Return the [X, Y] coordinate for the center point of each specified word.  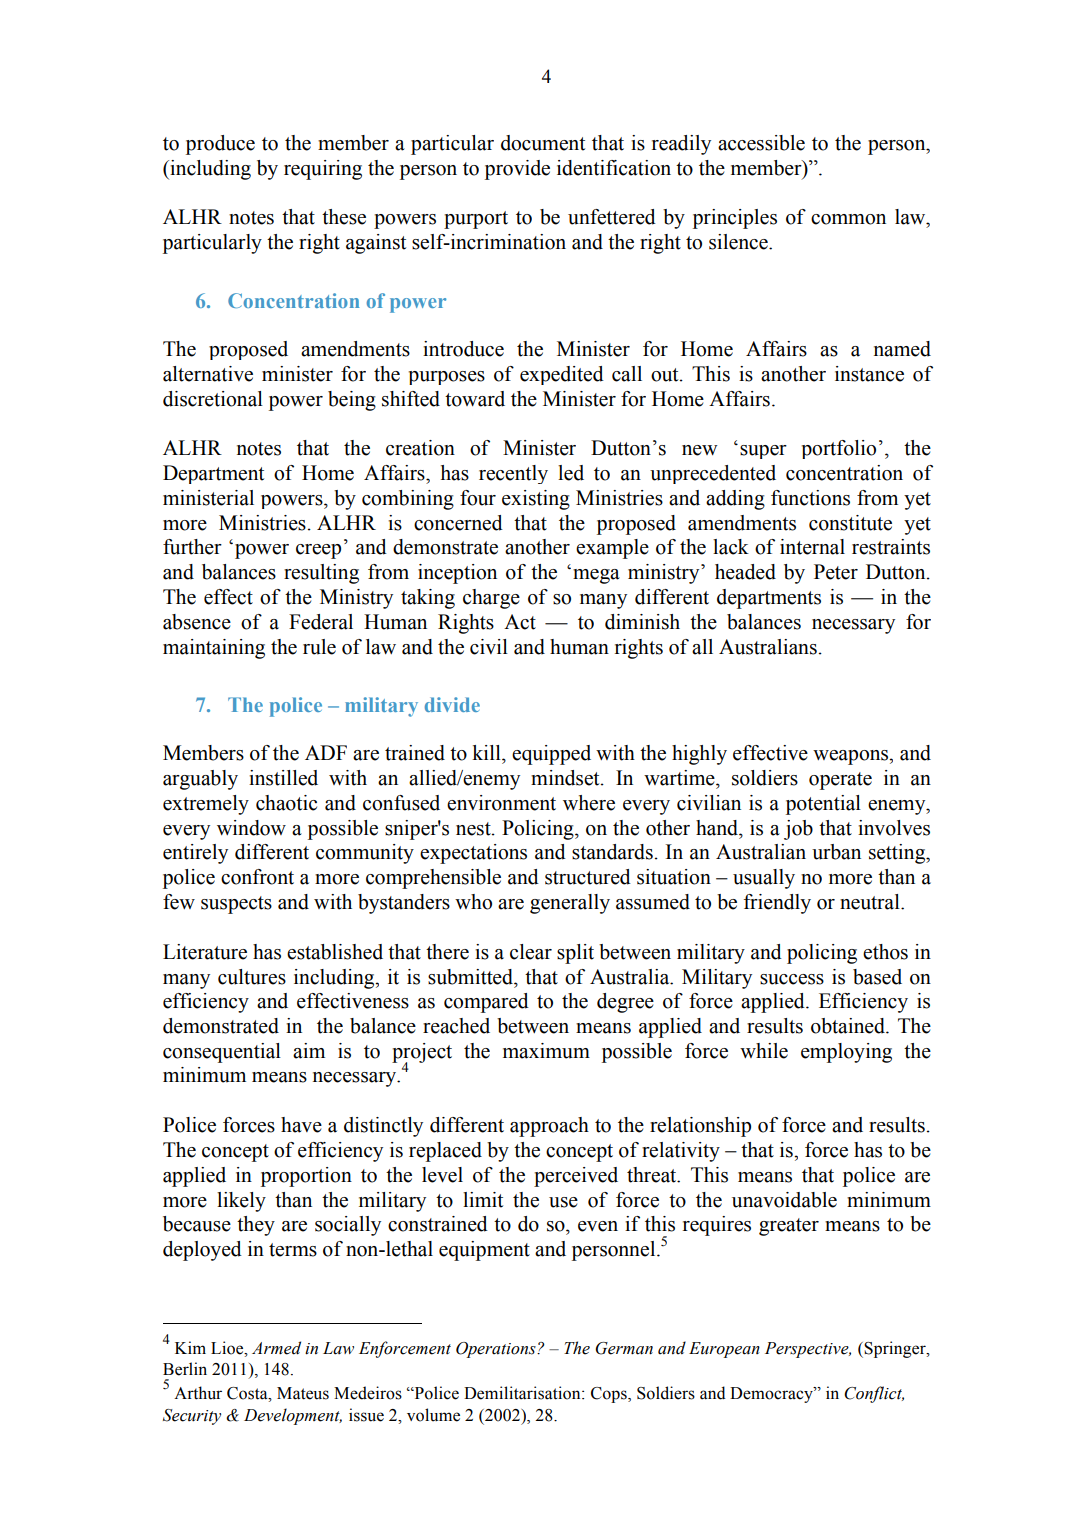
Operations [497, 1350]
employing [846, 1053]
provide [517, 170]
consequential [222, 1053]
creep [318, 551]
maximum [546, 1051]
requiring [323, 170]
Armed [276, 1348]
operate [840, 781]
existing [536, 500]
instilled [283, 778]
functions [810, 498]
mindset [566, 778]
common [848, 219]
